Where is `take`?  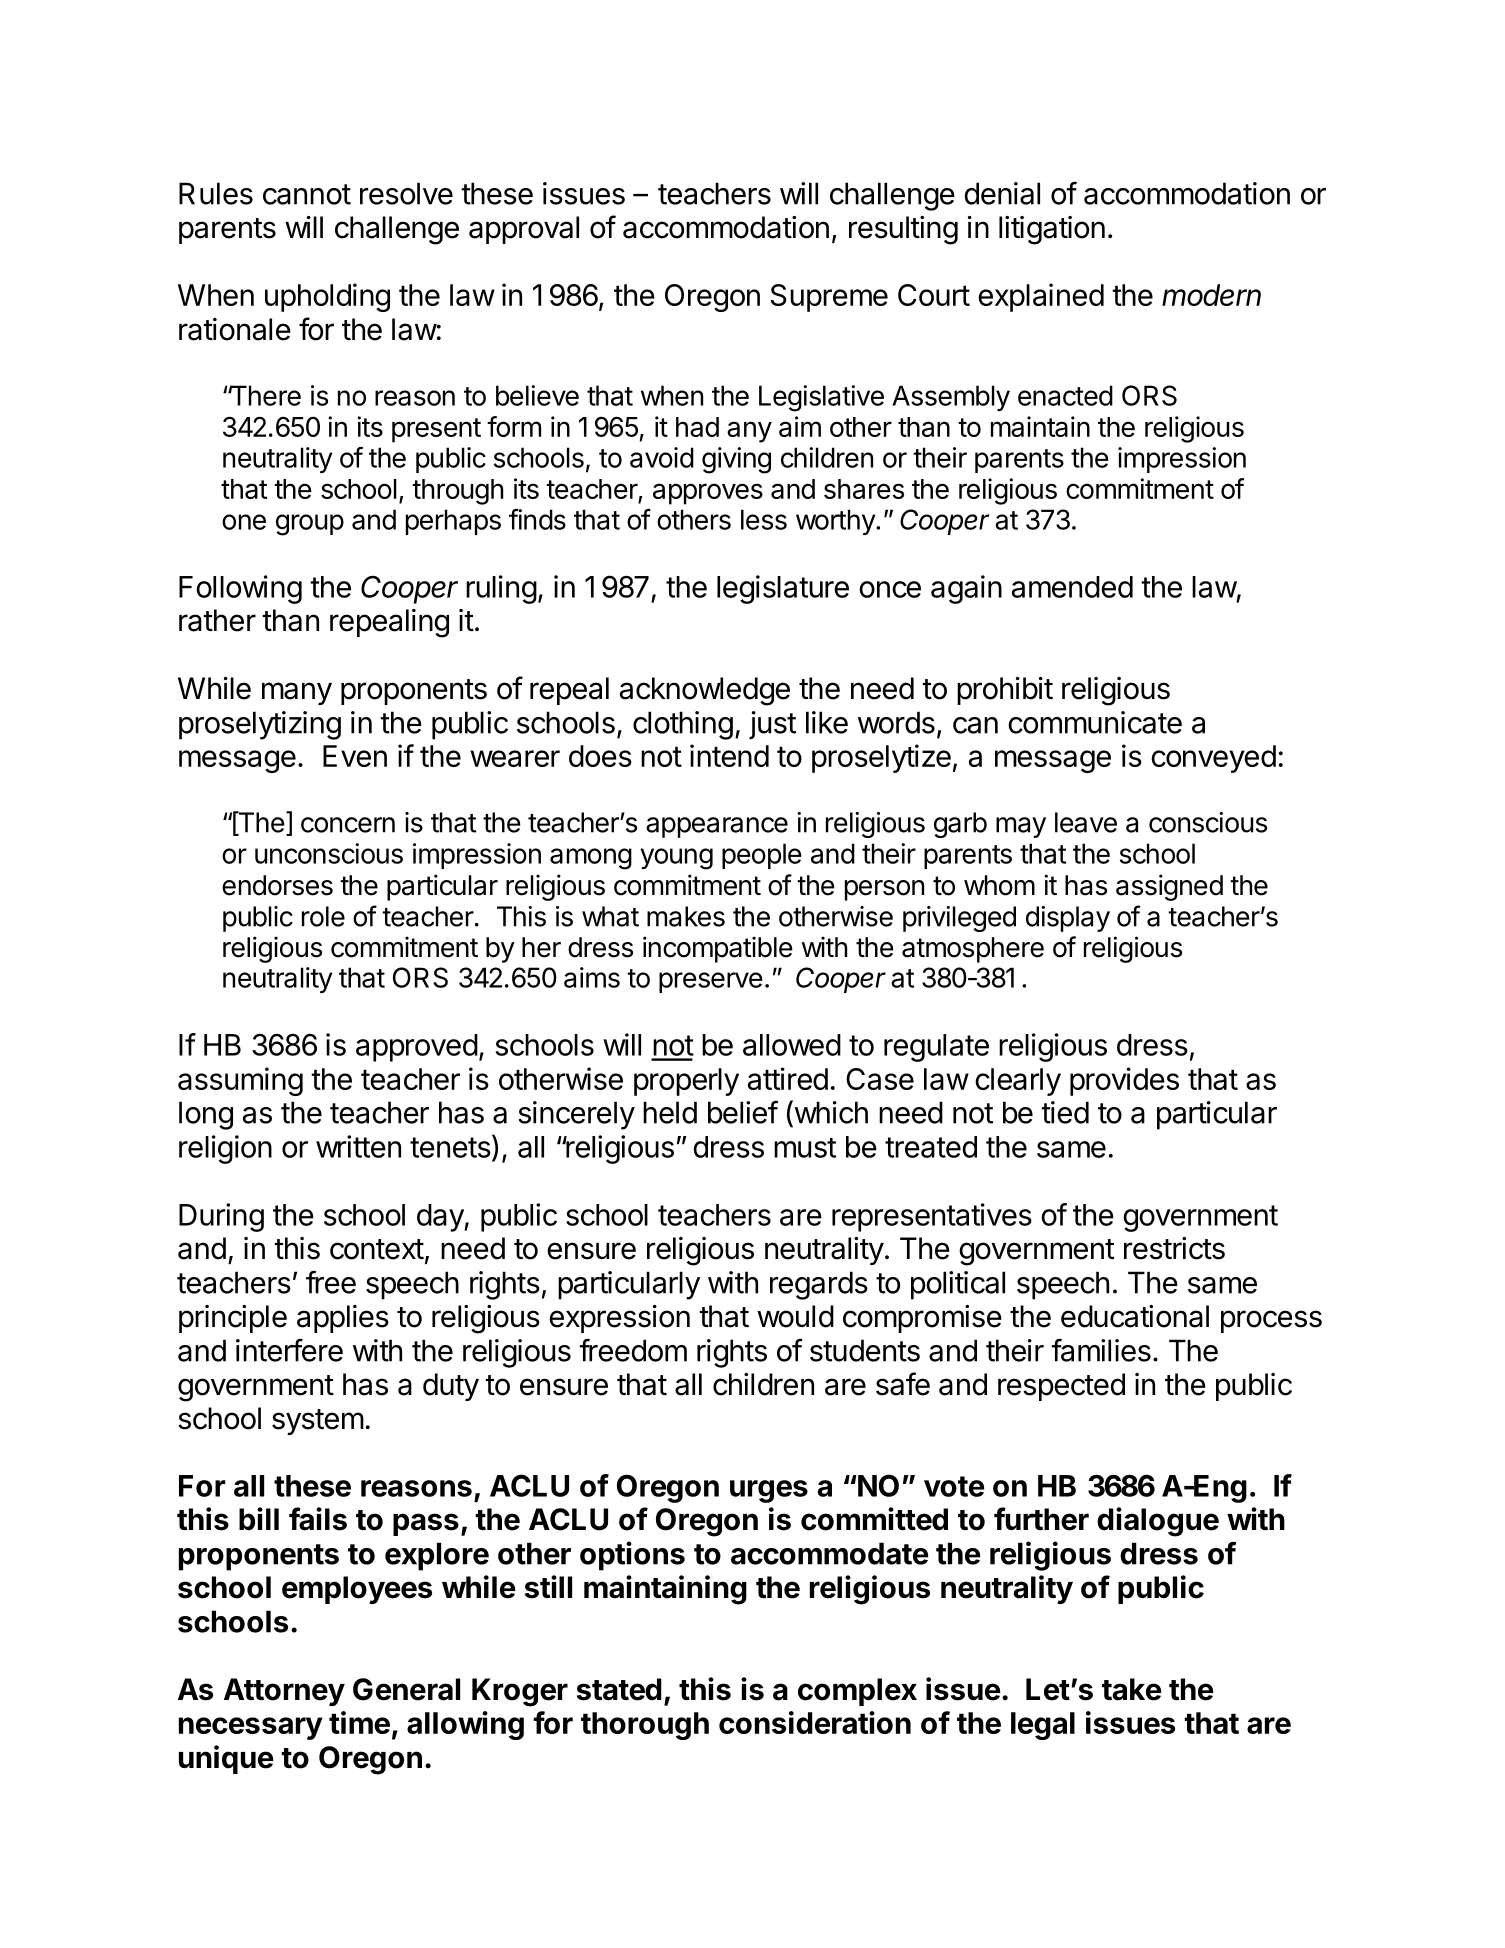 take is located at coordinates (1131, 1689).
